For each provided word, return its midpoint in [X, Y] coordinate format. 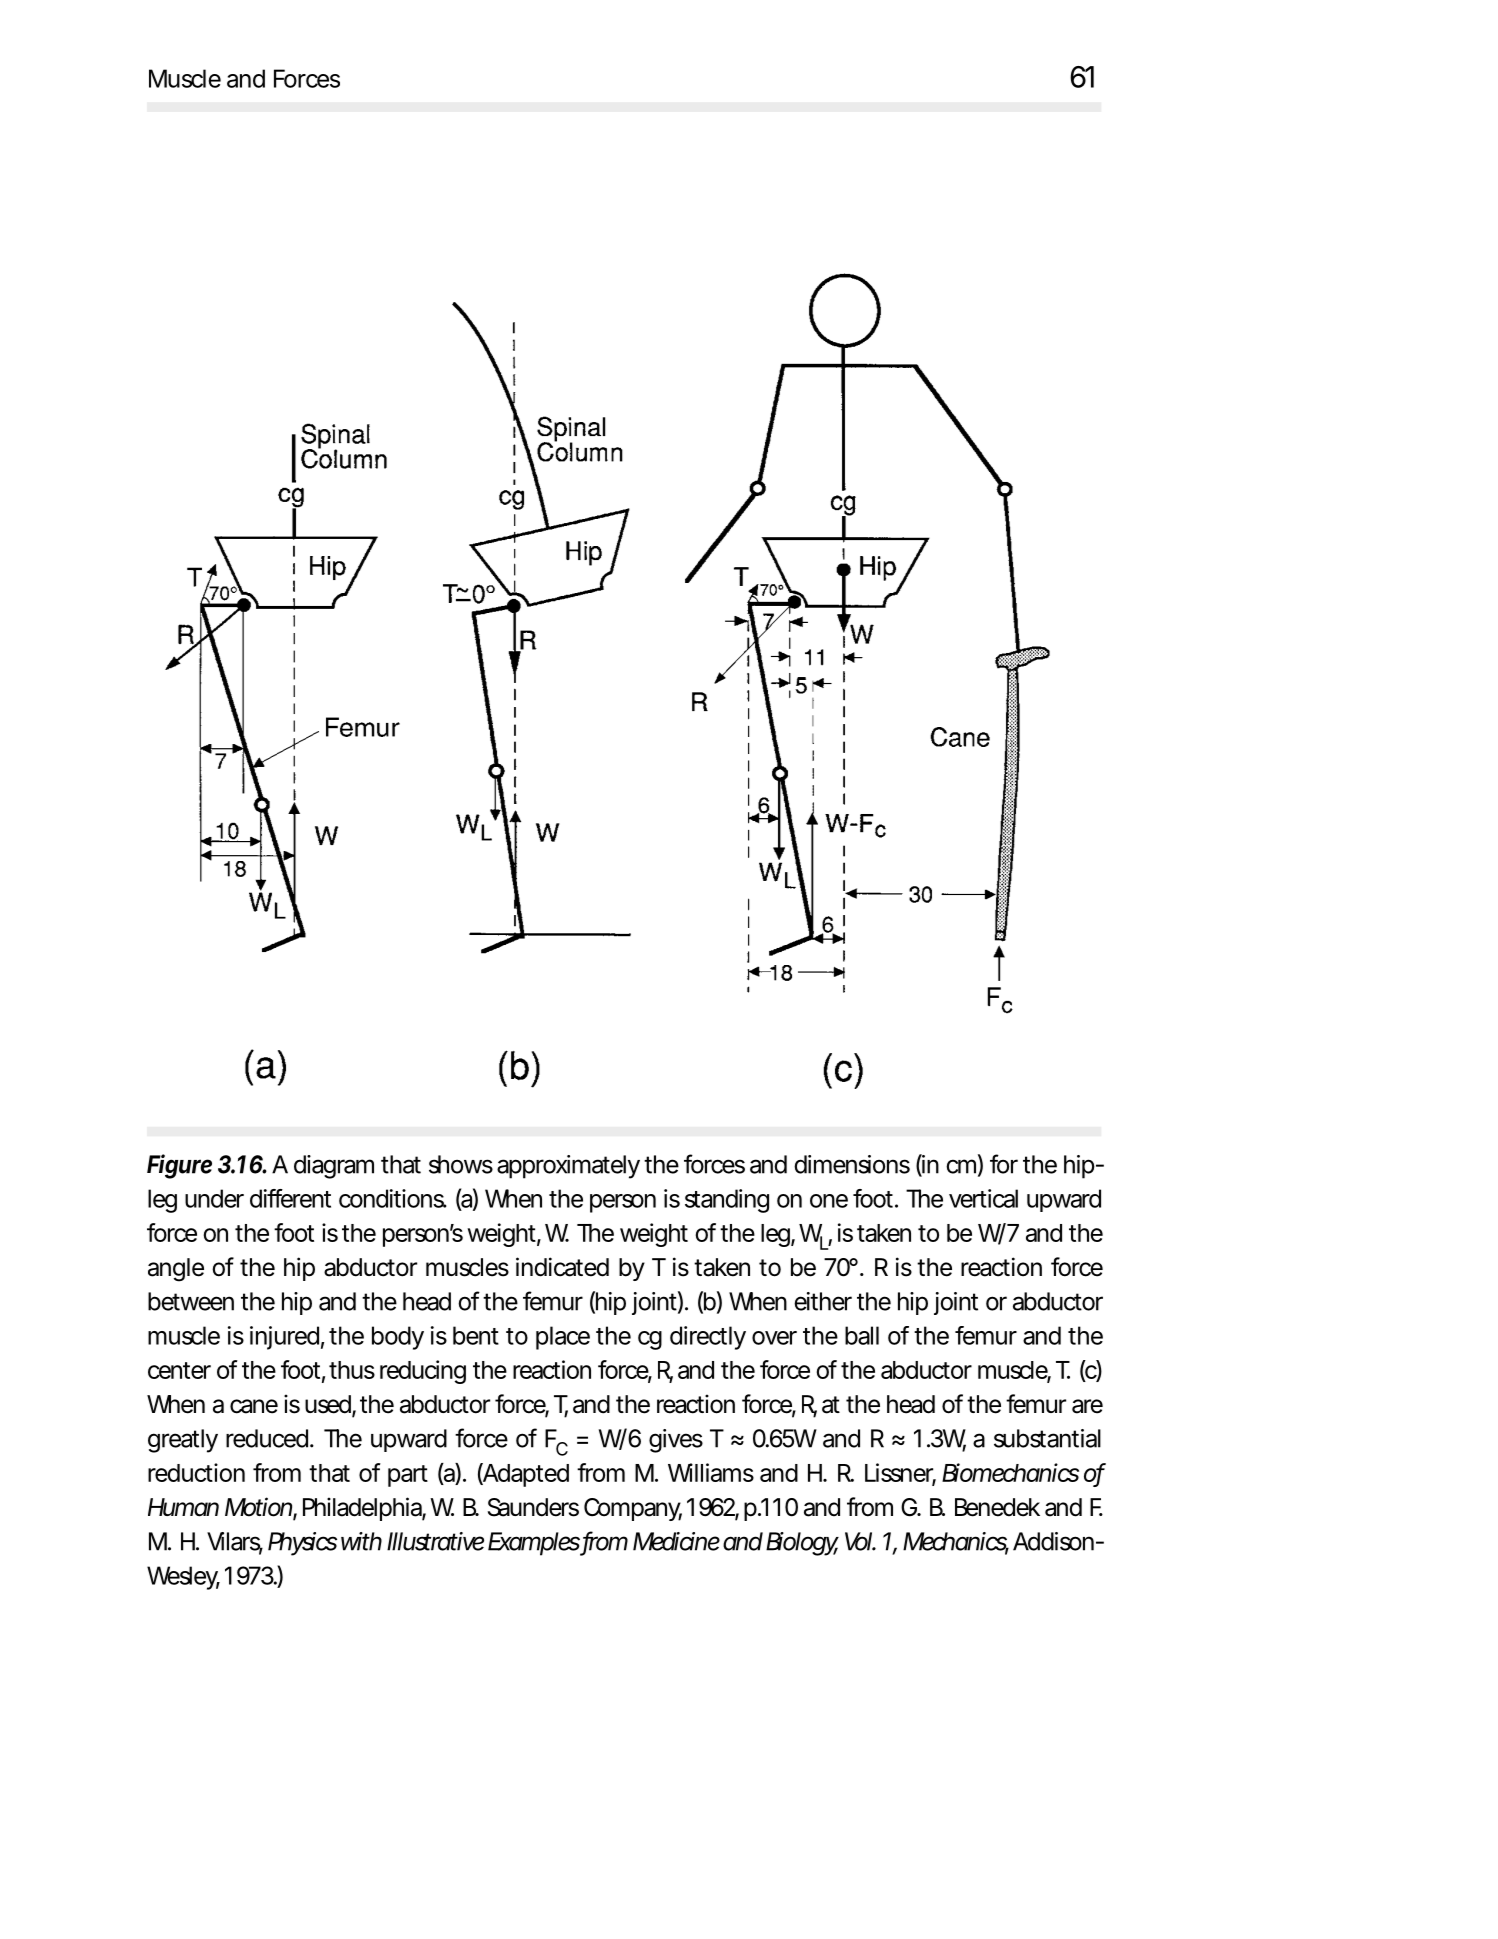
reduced [267, 1438]
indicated [562, 1267]
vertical [983, 1198]
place [563, 1338]
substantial [1047, 1438]
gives [676, 1441]
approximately [568, 1167]
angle [176, 1270]
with [361, 1541]
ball [862, 1335]
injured [284, 1338]
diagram [334, 1167]
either [823, 1301]
